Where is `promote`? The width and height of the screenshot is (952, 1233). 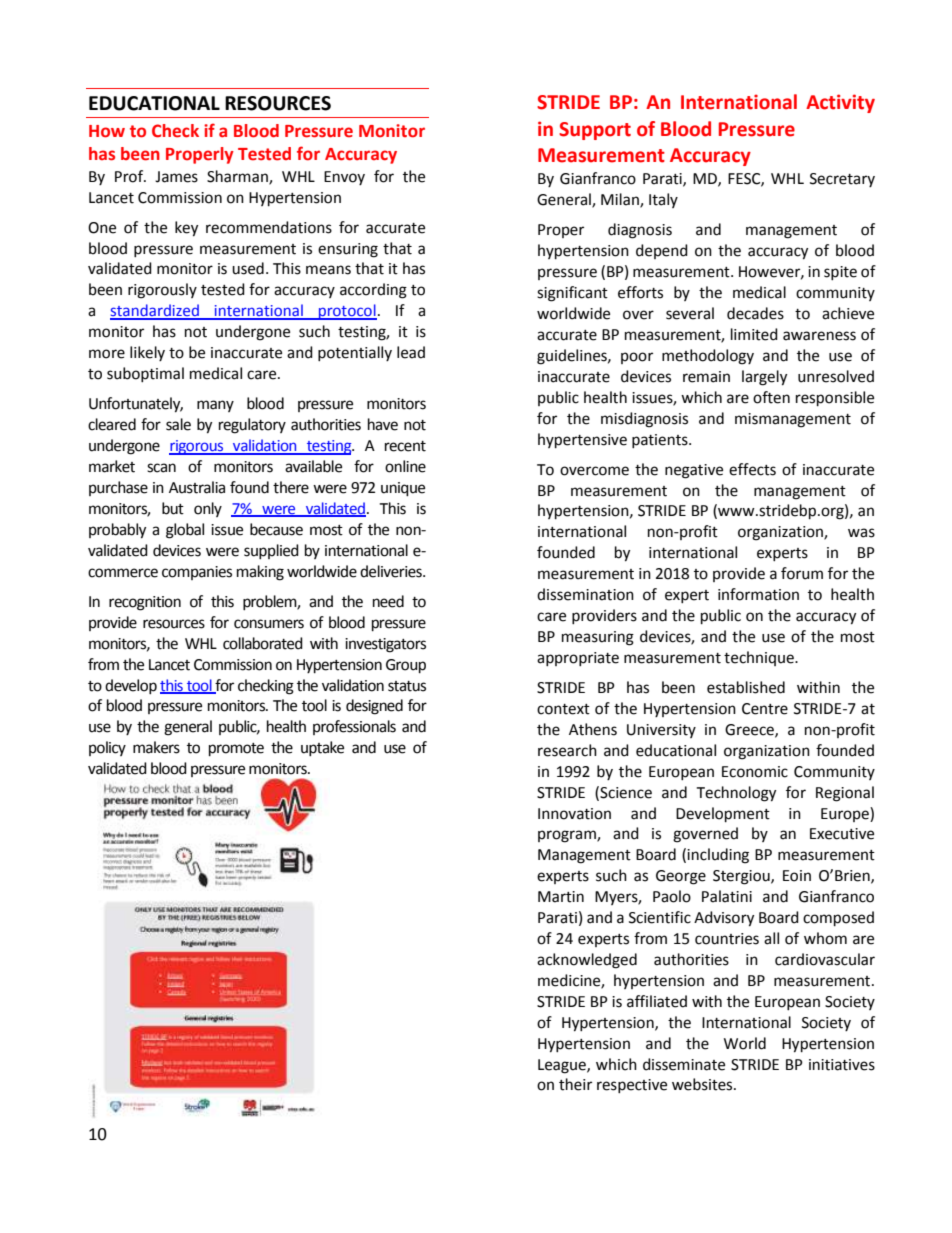 promote is located at coordinates (236, 750).
